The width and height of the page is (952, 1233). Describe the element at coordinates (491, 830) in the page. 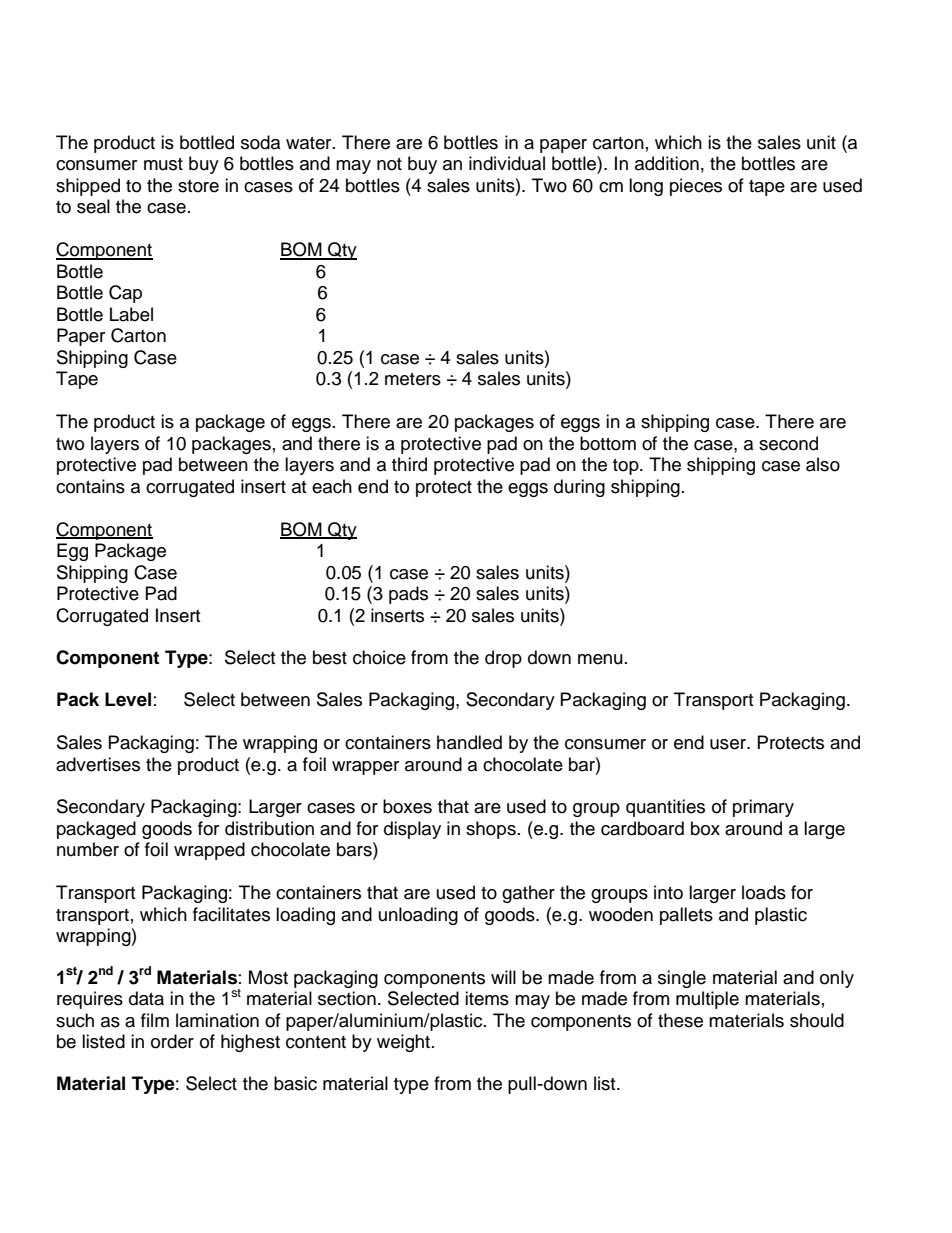

I see `shops` at that location.
